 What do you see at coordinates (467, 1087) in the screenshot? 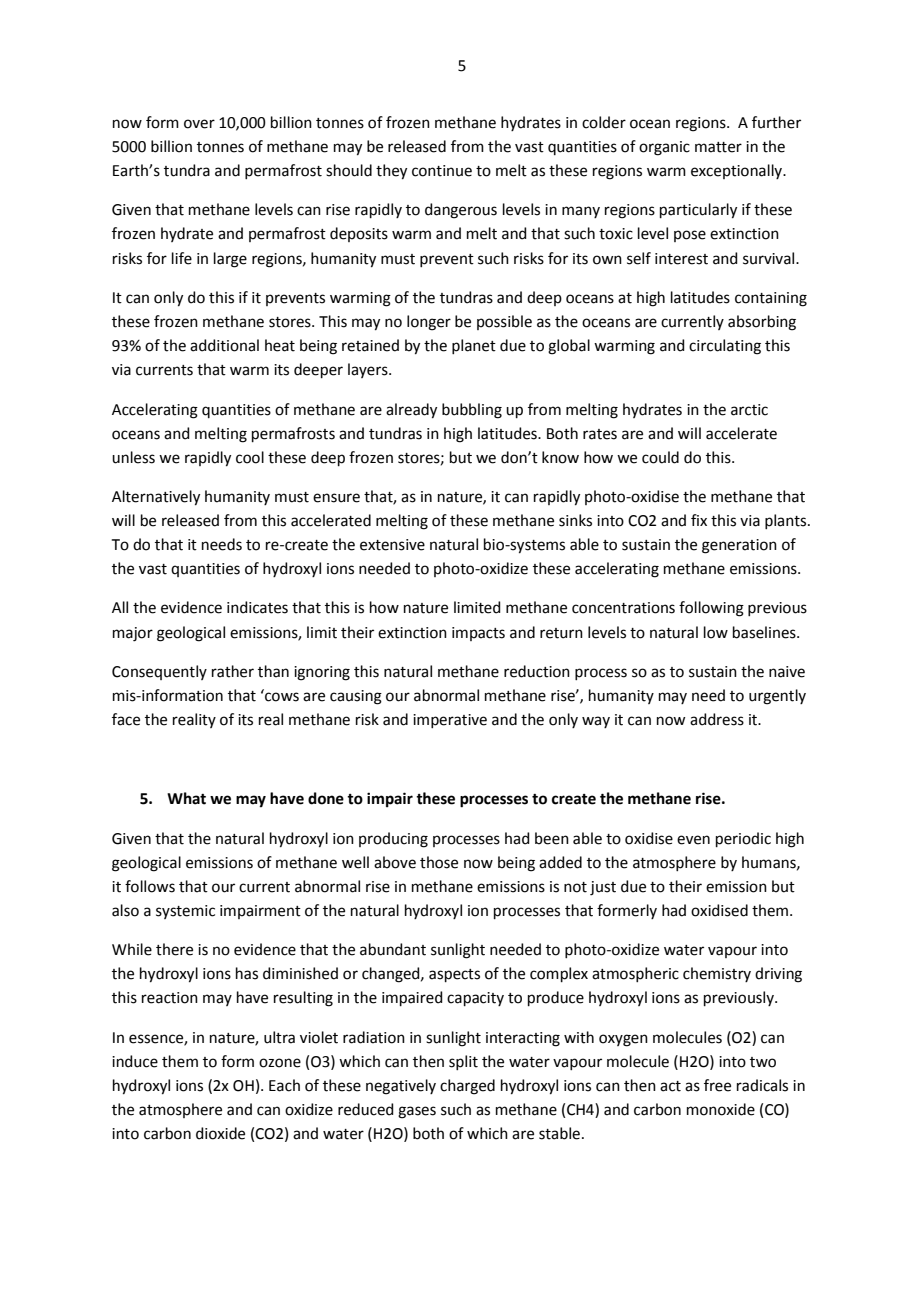
I see `charged` at bounding box center [467, 1087].
